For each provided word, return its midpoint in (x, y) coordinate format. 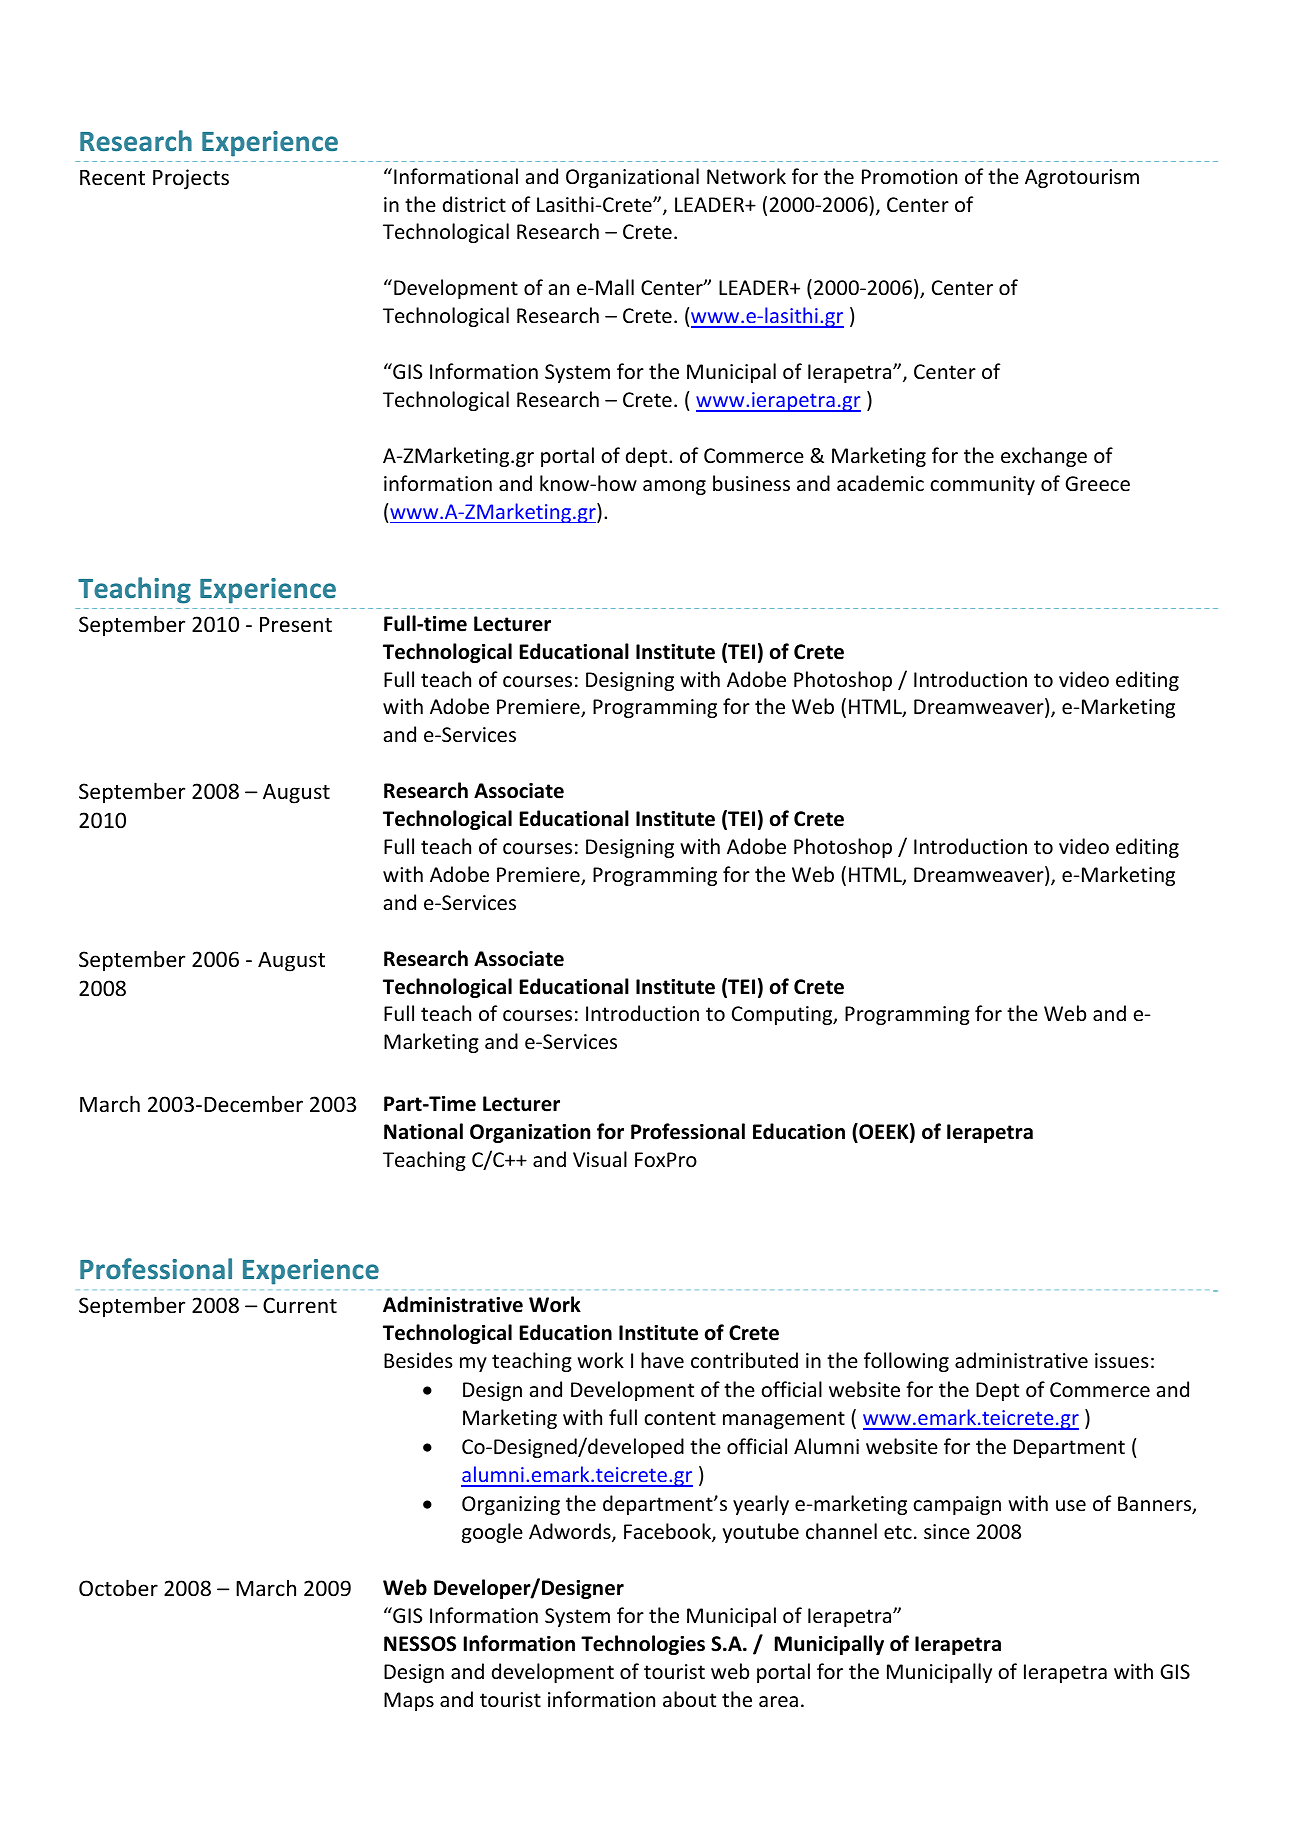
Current (300, 1305)
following (906, 1362)
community (982, 485)
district (474, 204)
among (674, 487)
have (662, 1360)
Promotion (909, 177)
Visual (600, 1159)
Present (296, 625)
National (423, 1131)
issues (1122, 1361)
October (118, 1588)
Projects (191, 179)
